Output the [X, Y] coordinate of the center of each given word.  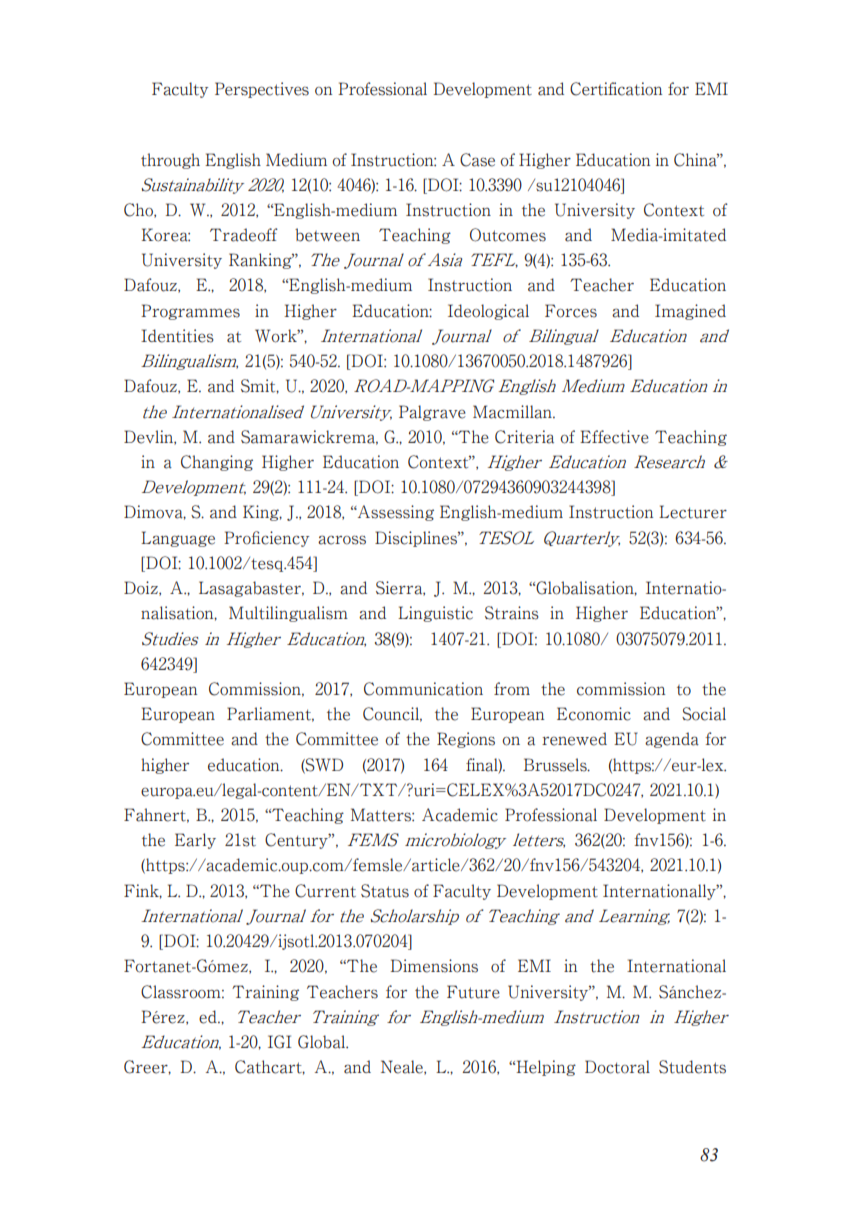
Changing [217, 463]
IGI [280, 1042]
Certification [616, 89]
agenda [672, 740]
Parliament [270, 714]
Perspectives [262, 90]
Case [477, 160]
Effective [614, 437]
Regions [466, 740]
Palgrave [432, 413]
